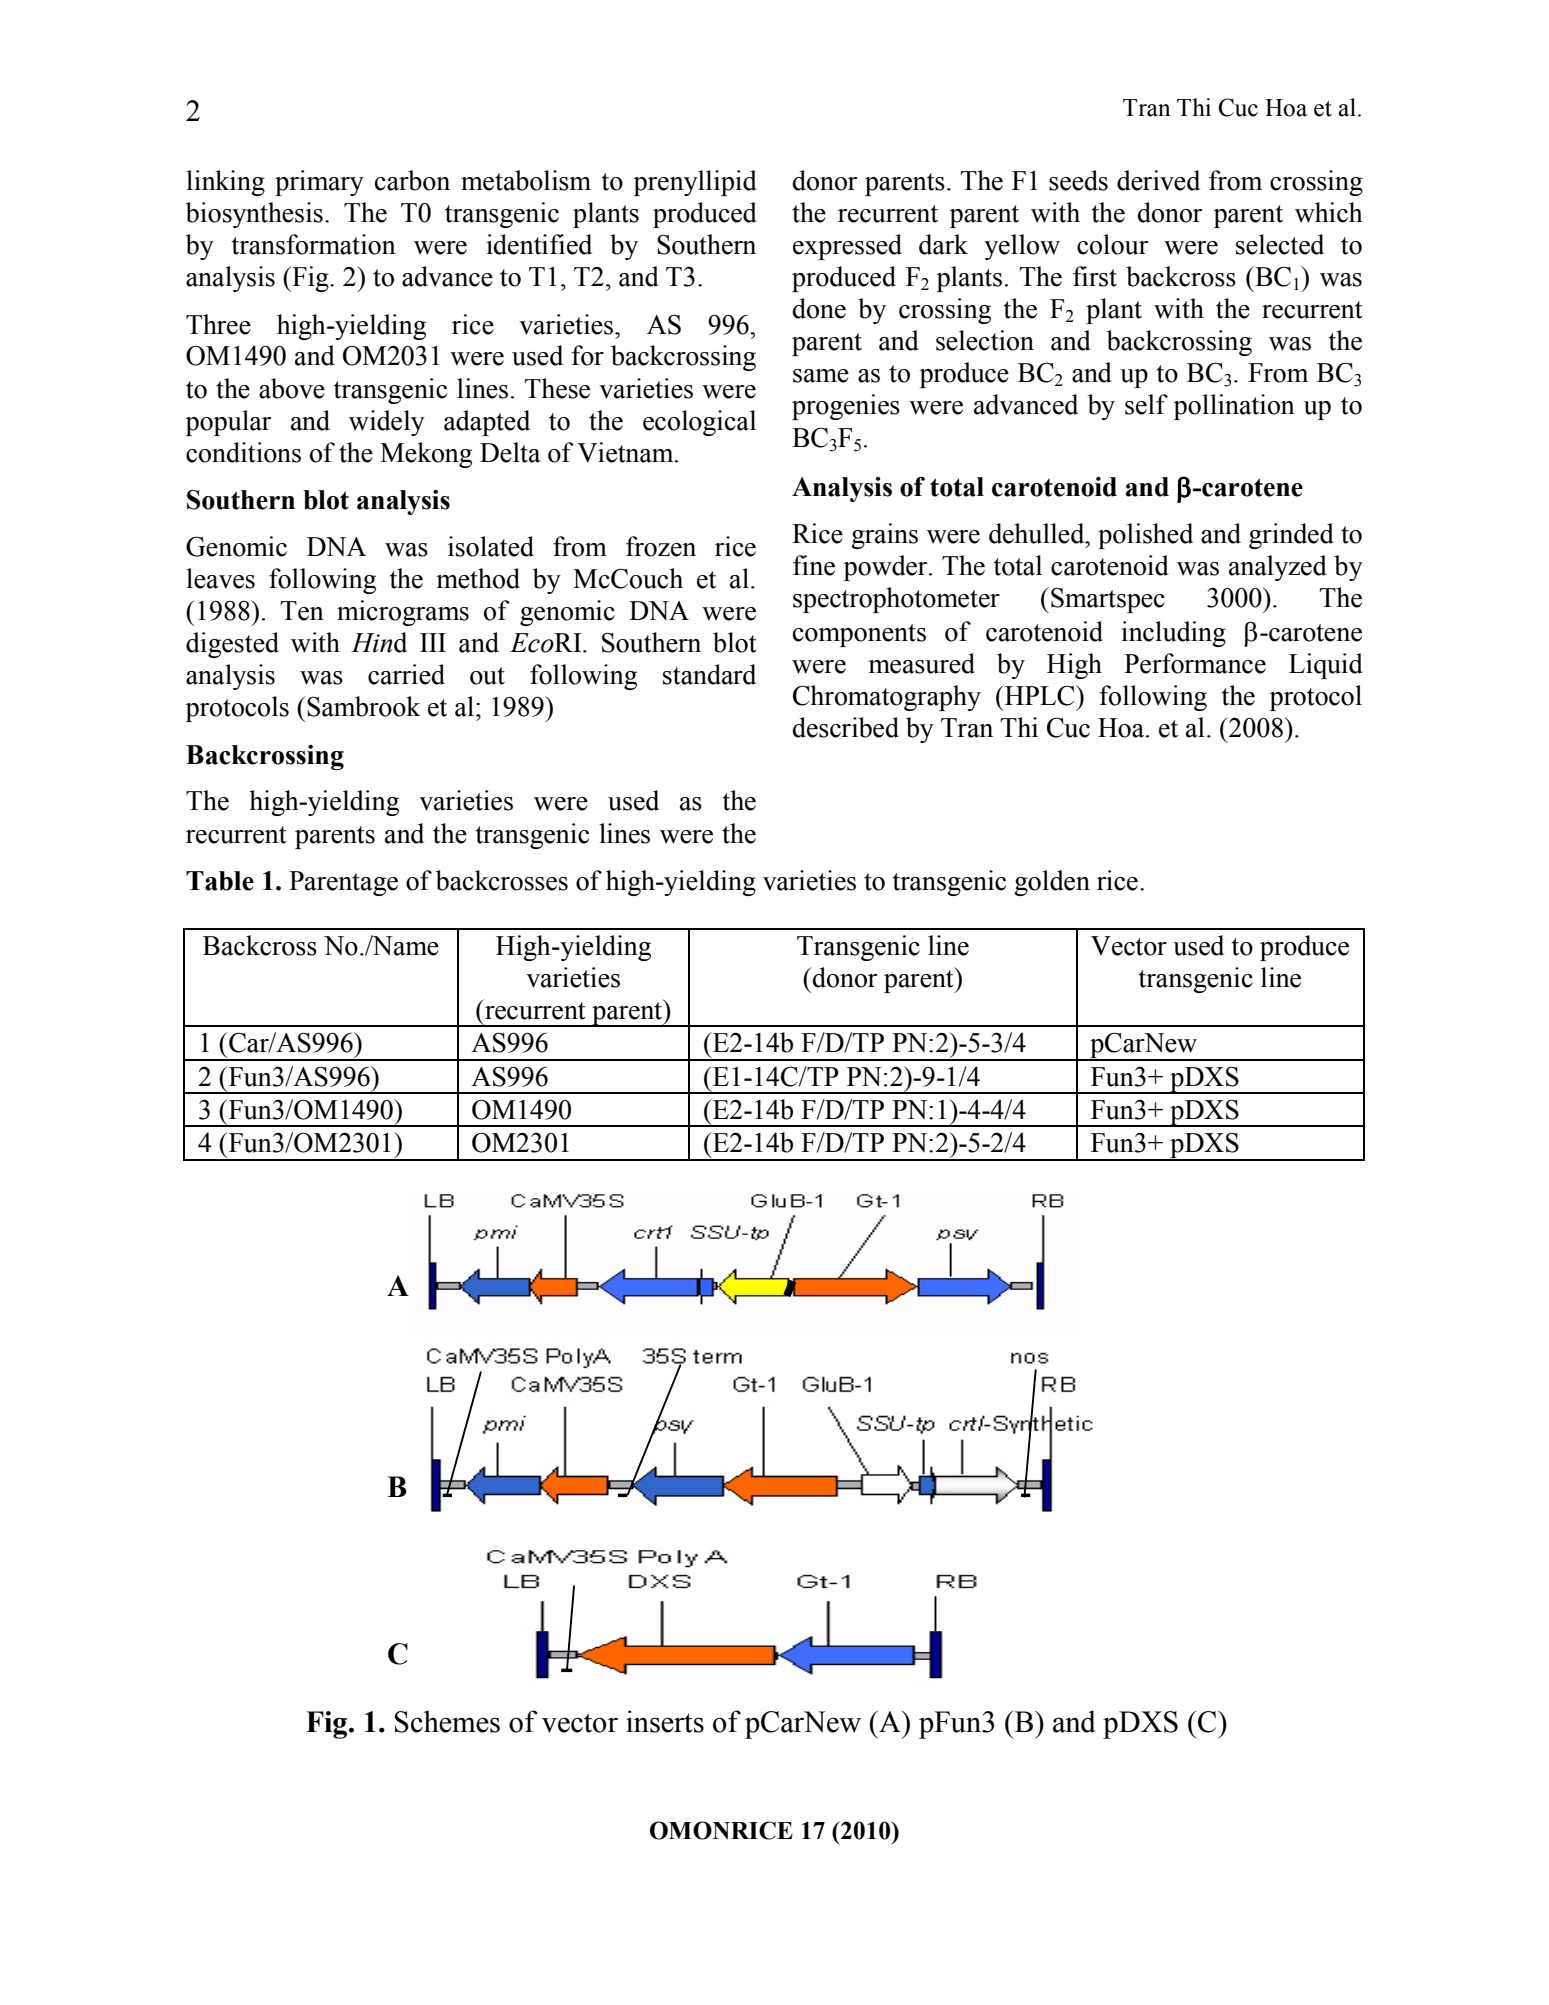  What do you see at coordinates (1158, 180) in the screenshot?
I see `derived` at bounding box center [1158, 180].
